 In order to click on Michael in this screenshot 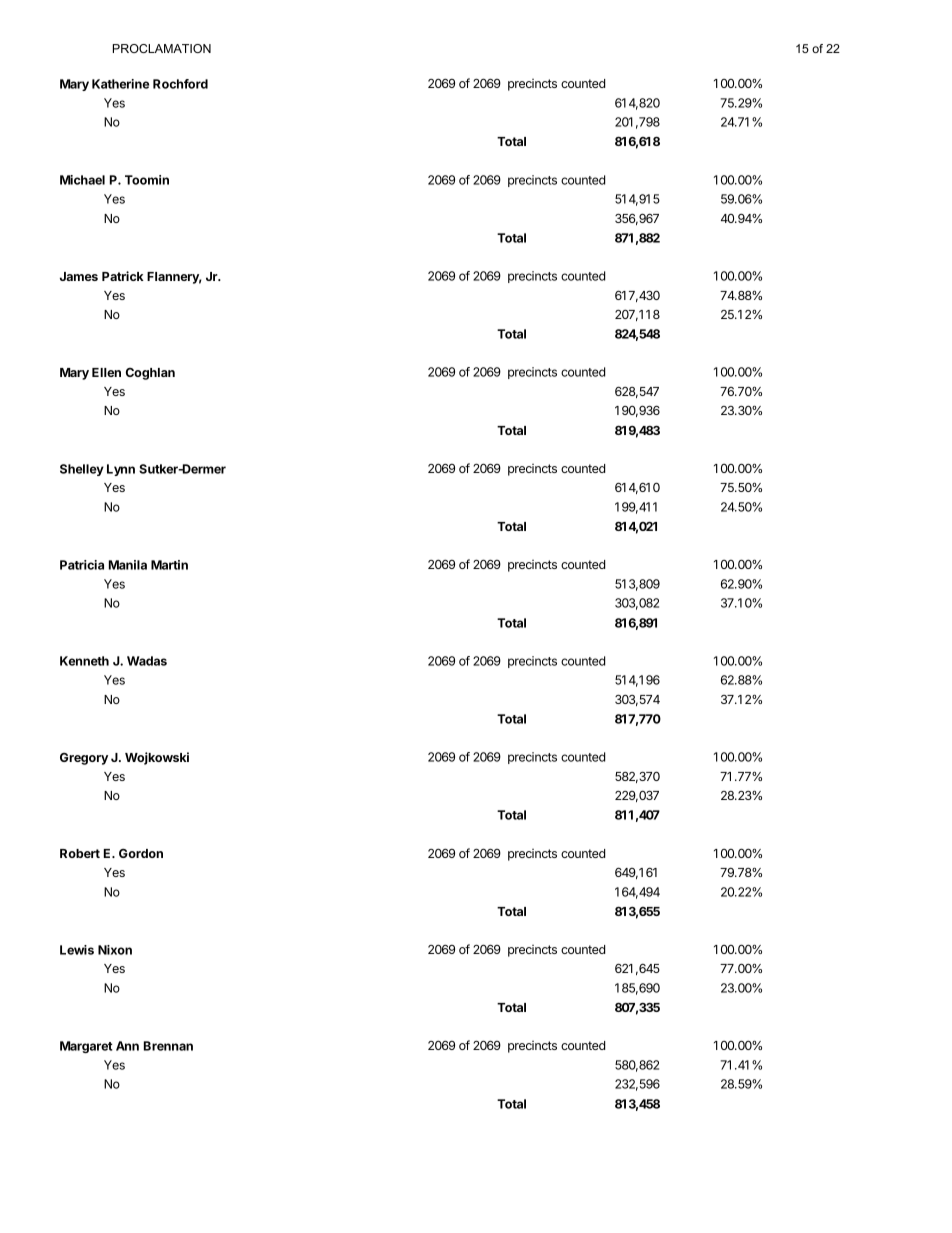, I will do `click(82, 180)`.
